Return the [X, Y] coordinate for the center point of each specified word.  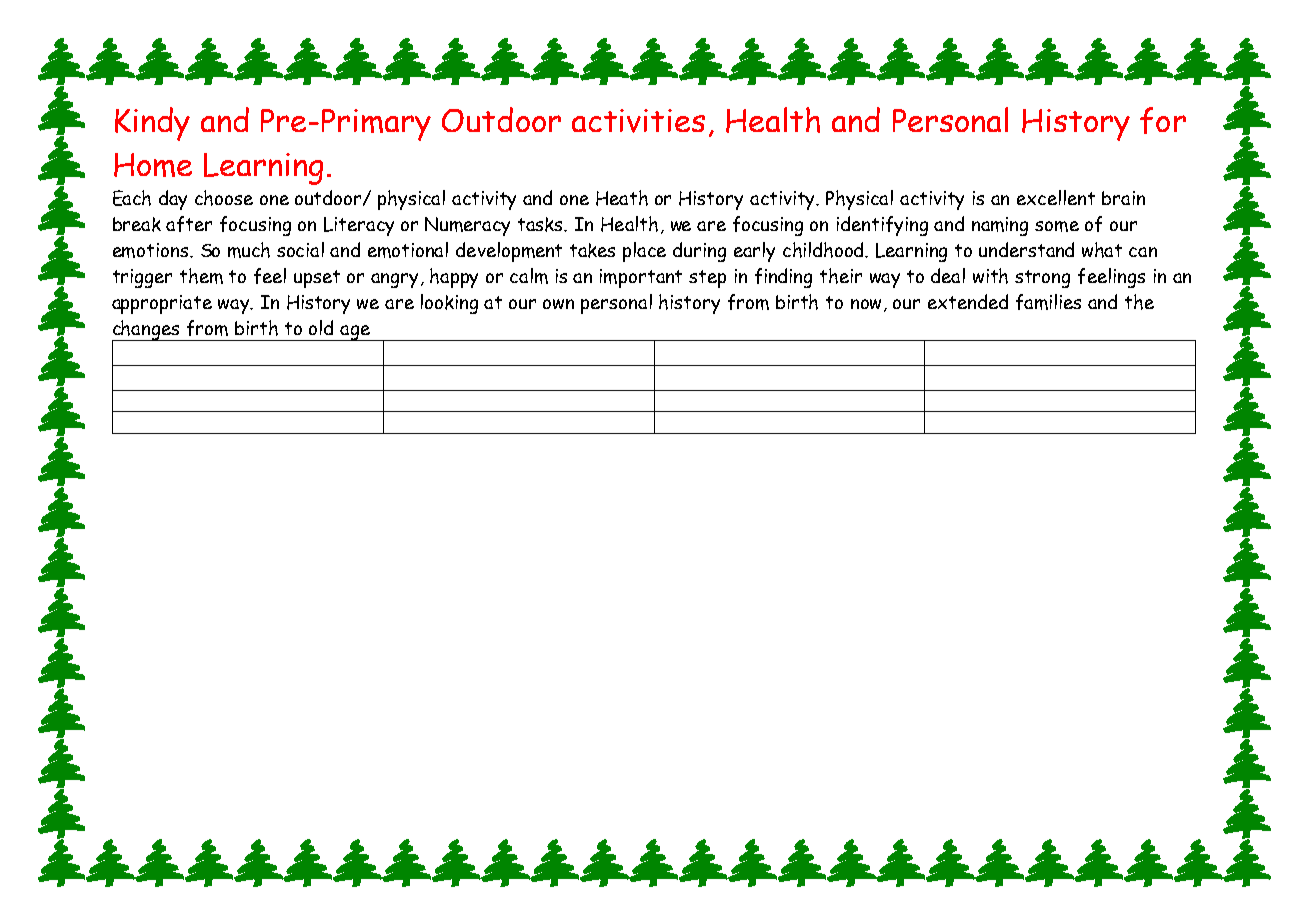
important [641, 278]
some [1057, 226]
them [201, 276]
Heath [622, 198]
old [321, 327]
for [1163, 120]
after [189, 224]
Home [153, 165]
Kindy [152, 124]
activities [638, 121]
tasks [542, 224]
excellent [1056, 197]
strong [1042, 279]
